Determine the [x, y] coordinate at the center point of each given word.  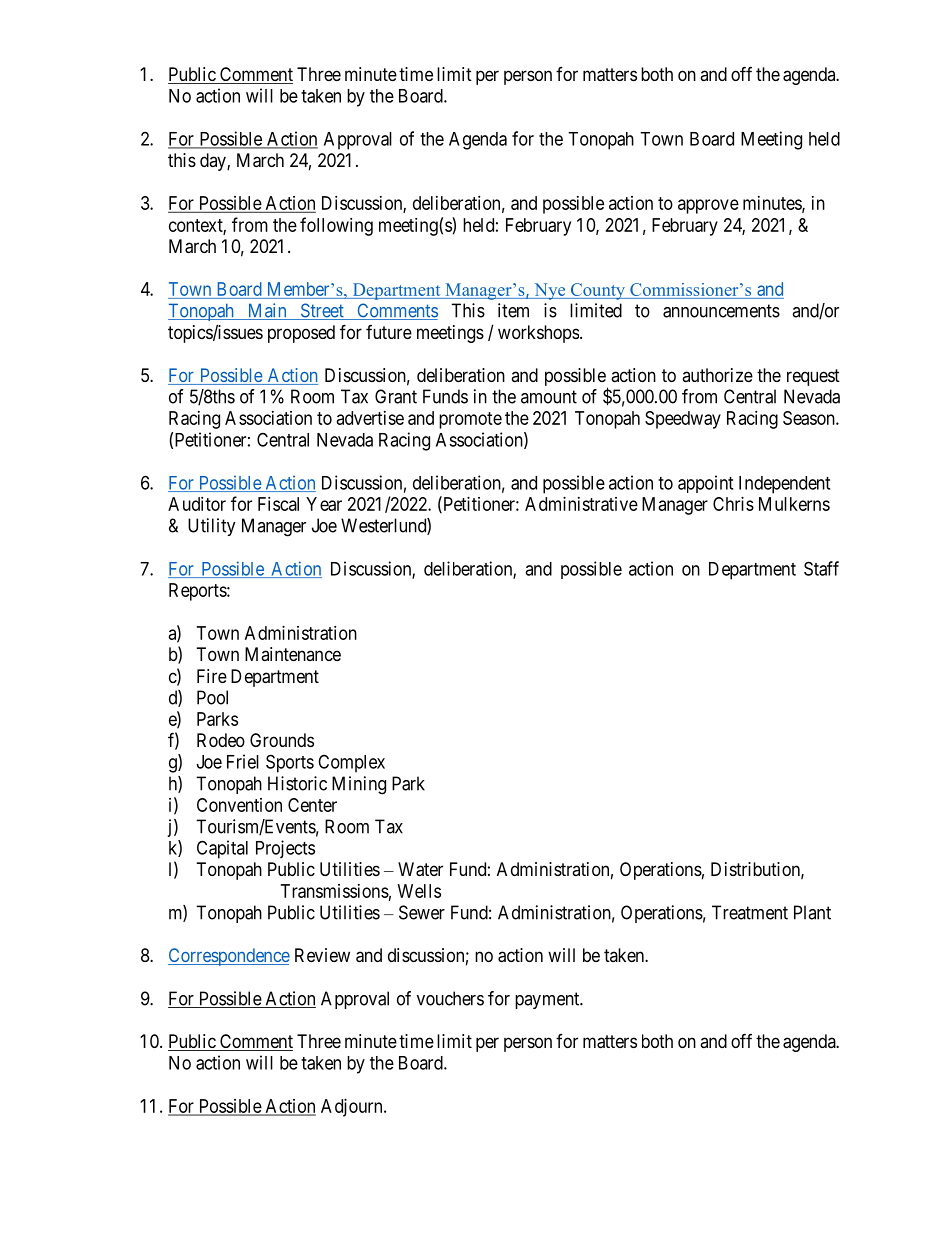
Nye [550, 291]
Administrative [581, 504]
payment [548, 1000]
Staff [821, 568]
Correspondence [229, 957]
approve [708, 206]
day [214, 162]
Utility [212, 527]
